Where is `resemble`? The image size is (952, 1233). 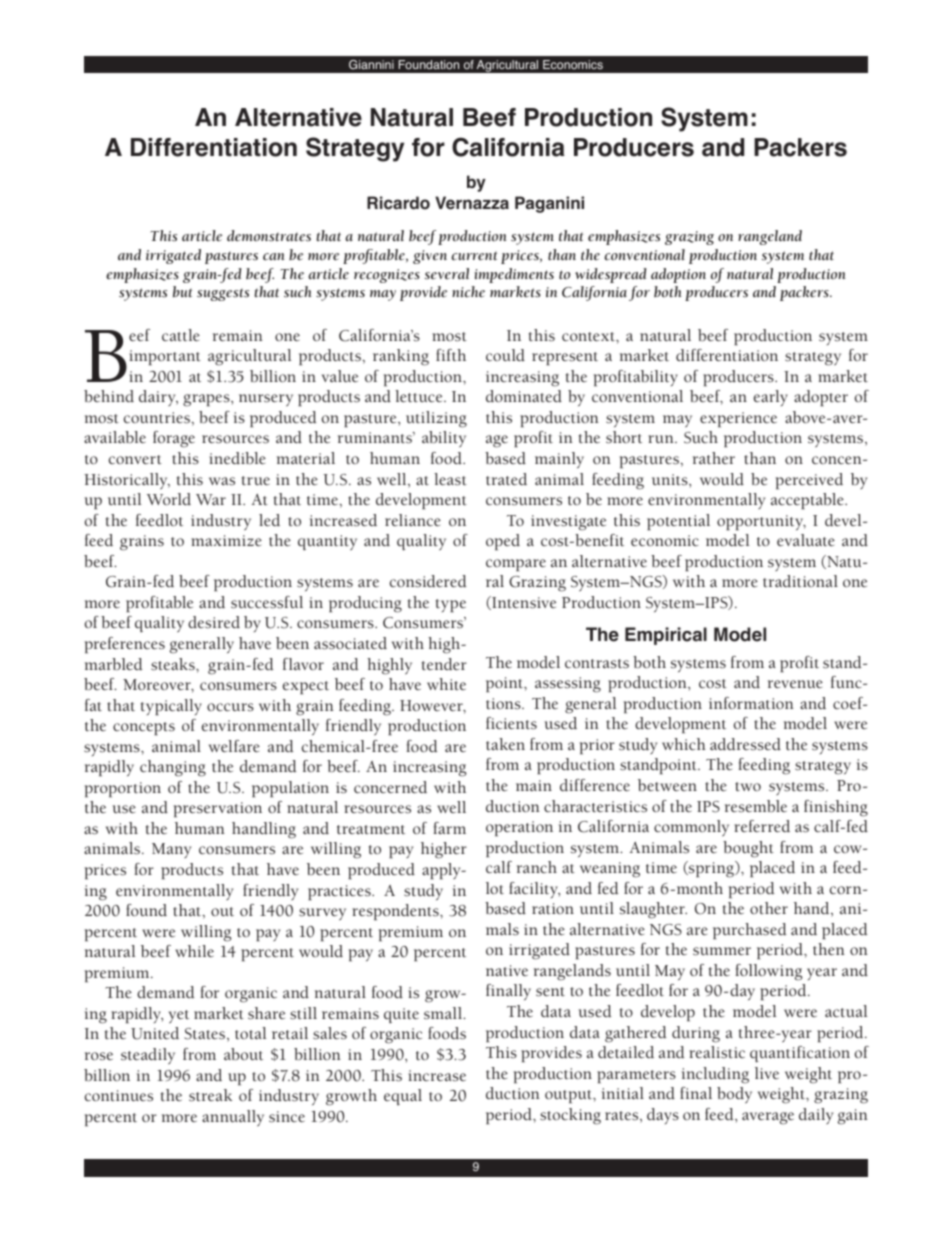
resemble is located at coordinates (756, 806).
